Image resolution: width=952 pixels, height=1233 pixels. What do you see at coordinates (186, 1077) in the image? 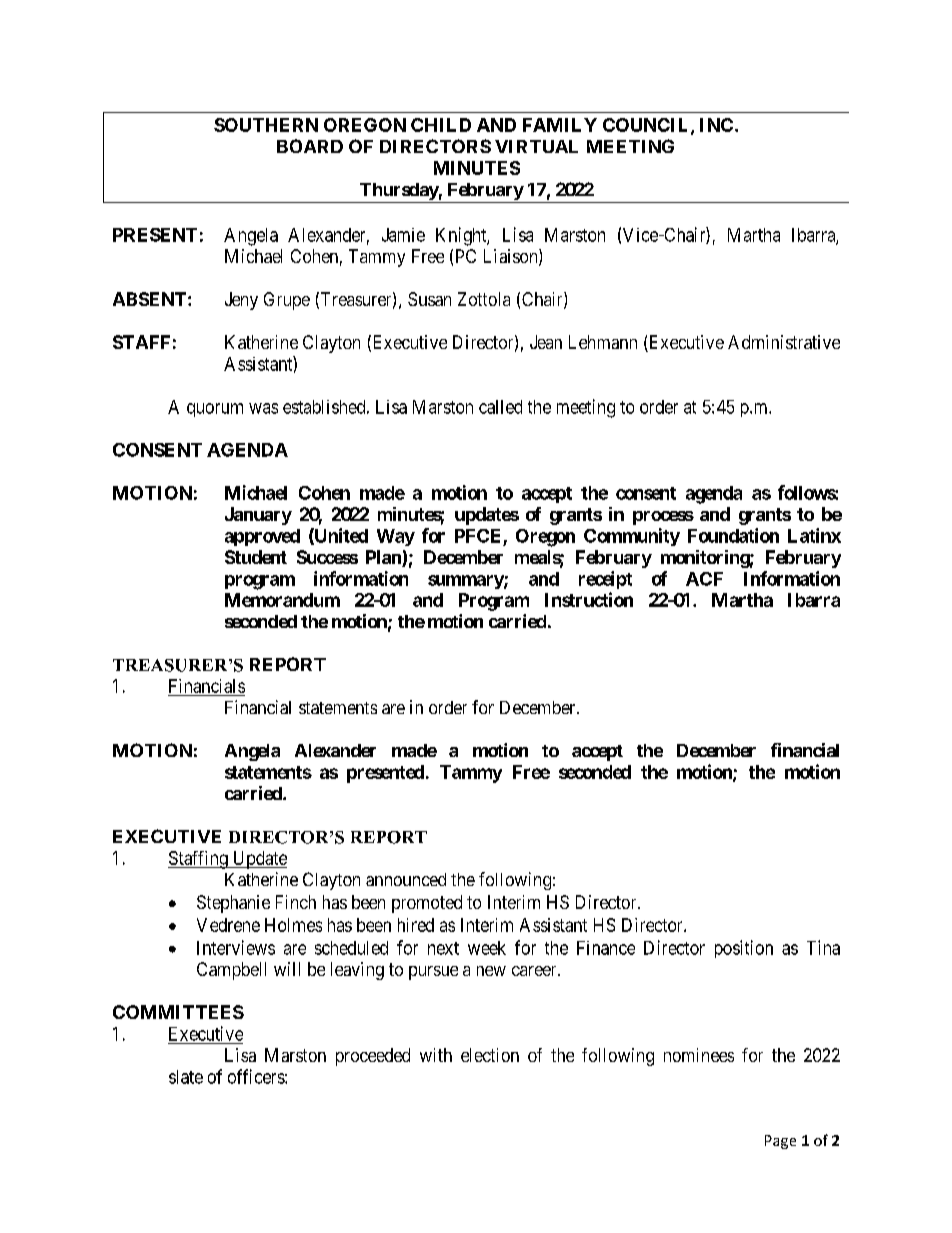
I see `slate` at bounding box center [186, 1077].
